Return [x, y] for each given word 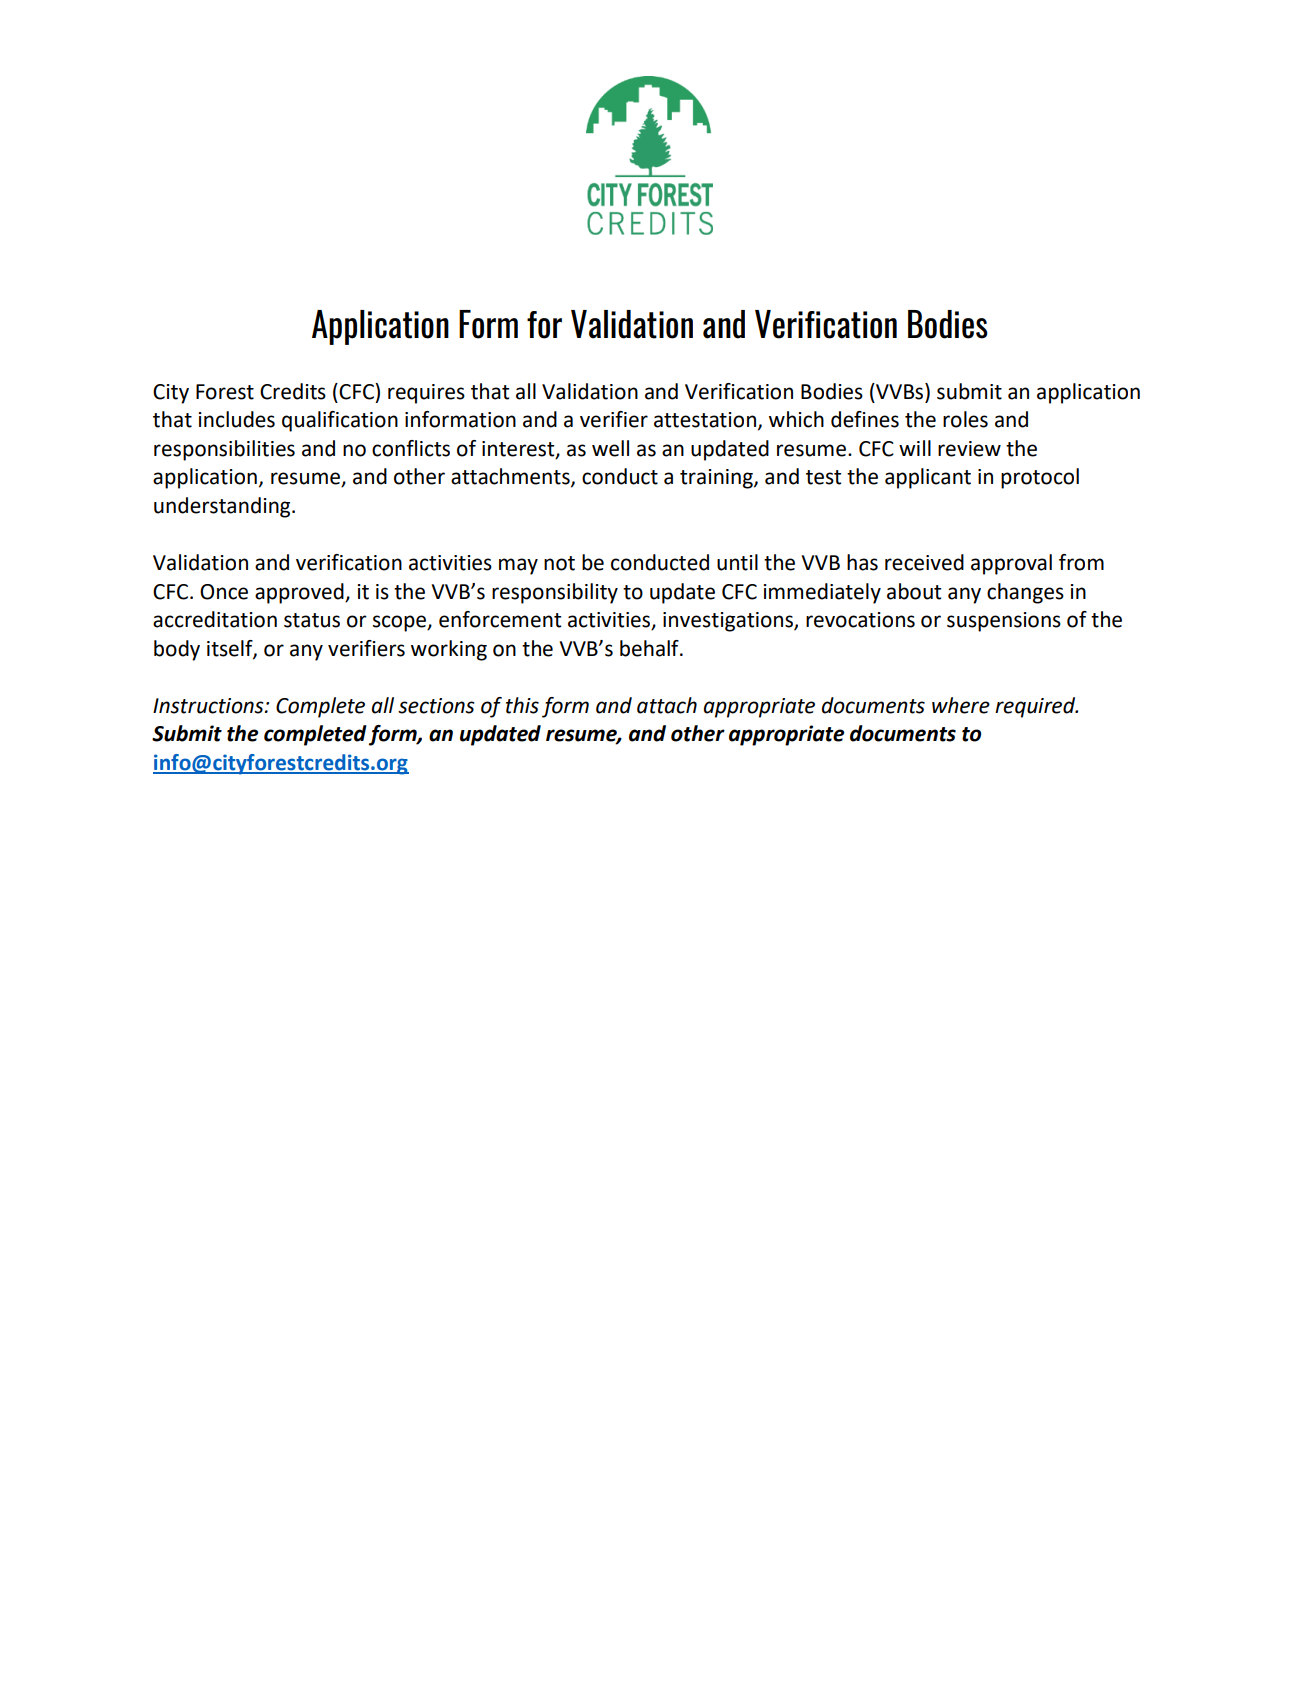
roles [965, 419]
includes [236, 419]
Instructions [209, 706]
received [924, 562]
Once [224, 592]
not [559, 563]
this [522, 705]
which [796, 419]
